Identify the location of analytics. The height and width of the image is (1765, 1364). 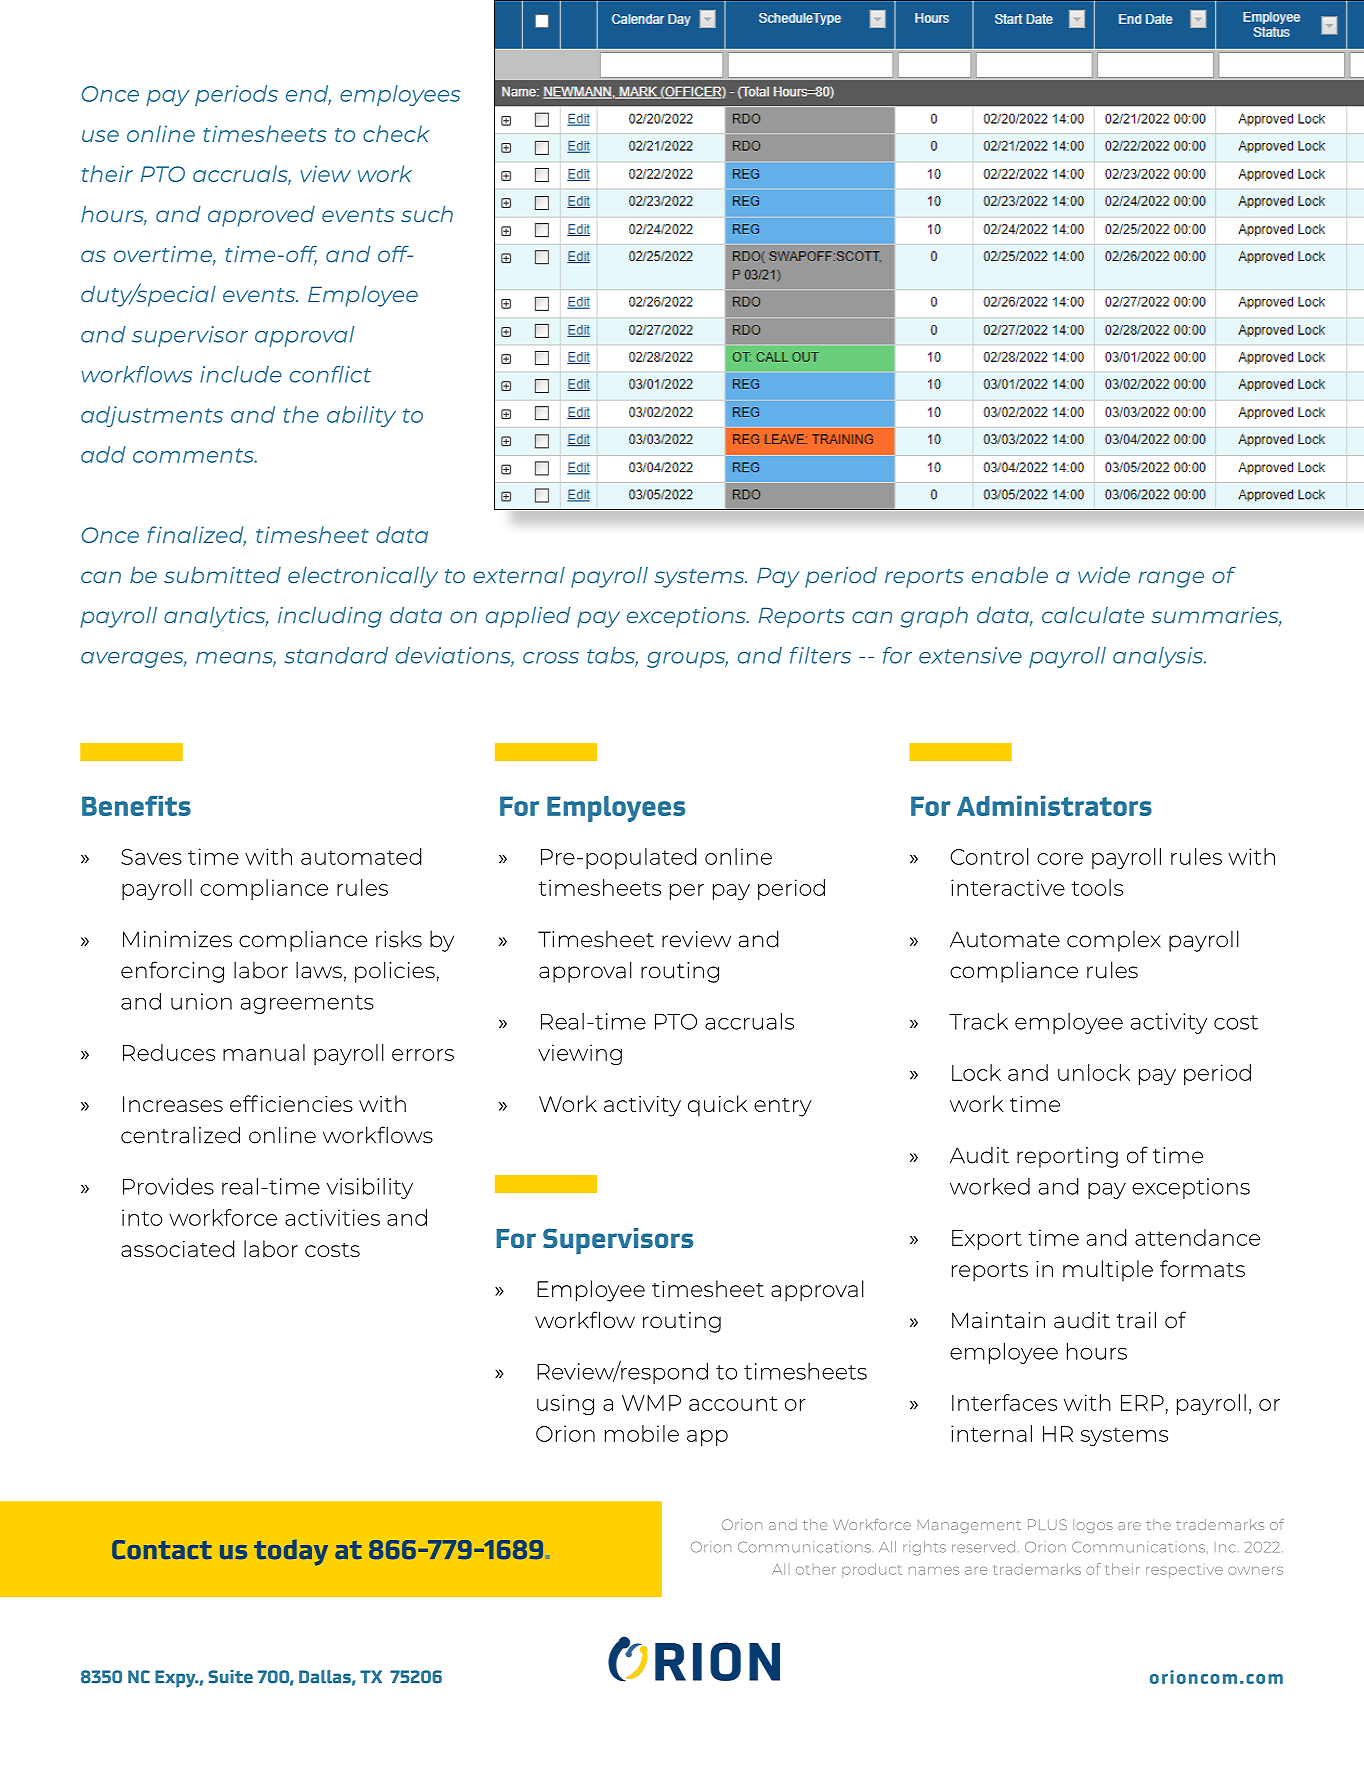
(216, 617).
